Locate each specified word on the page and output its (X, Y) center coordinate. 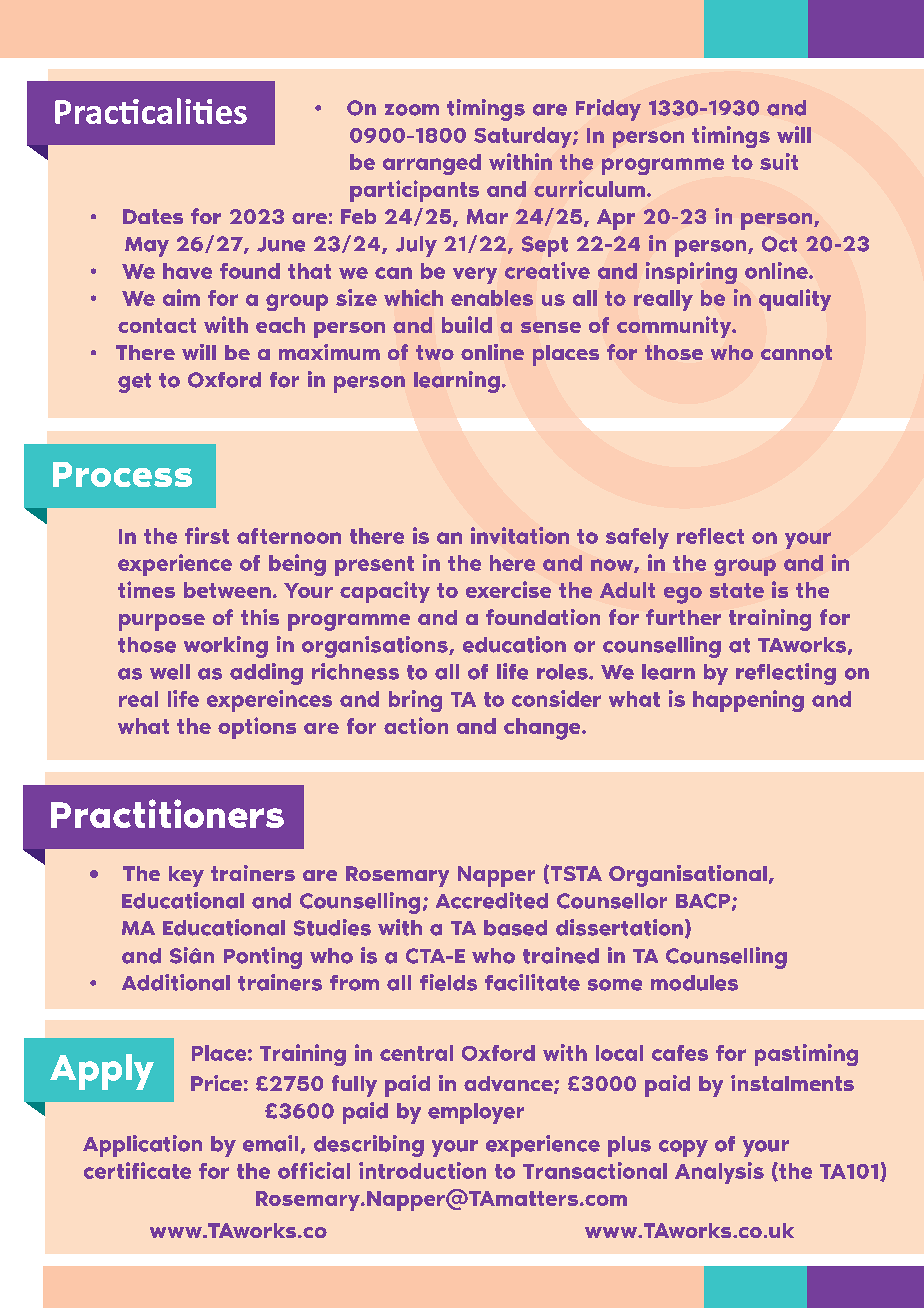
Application (142, 1146)
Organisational (688, 876)
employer (476, 1113)
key (186, 876)
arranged (432, 164)
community (675, 327)
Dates (153, 216)
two (435, 352)
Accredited (492, 900)
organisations (376, 647)
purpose (162, 622)
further (683, 617)
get (134, 383)
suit (779, 161)
